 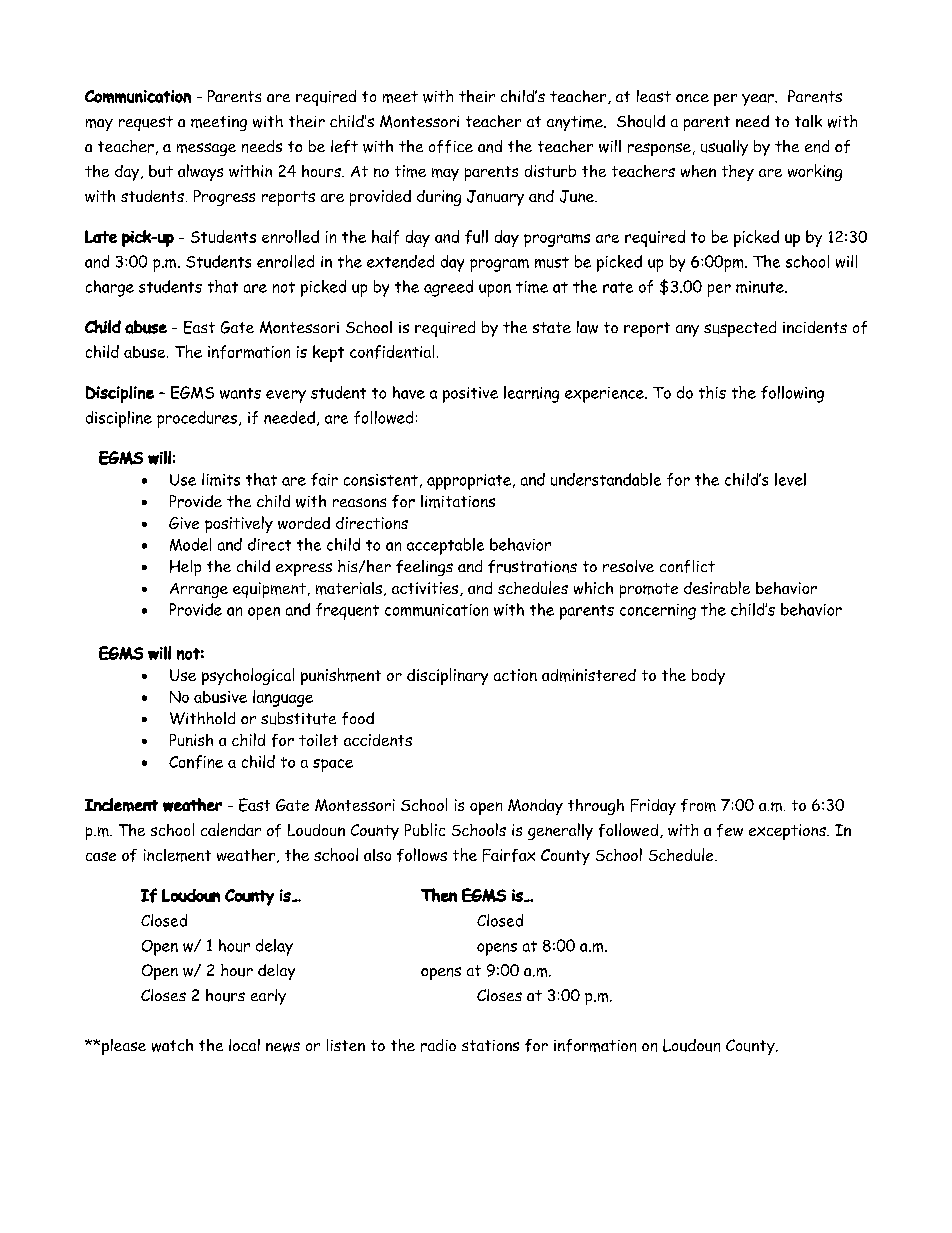 I want to click on office, so click(x=451, y=146).
